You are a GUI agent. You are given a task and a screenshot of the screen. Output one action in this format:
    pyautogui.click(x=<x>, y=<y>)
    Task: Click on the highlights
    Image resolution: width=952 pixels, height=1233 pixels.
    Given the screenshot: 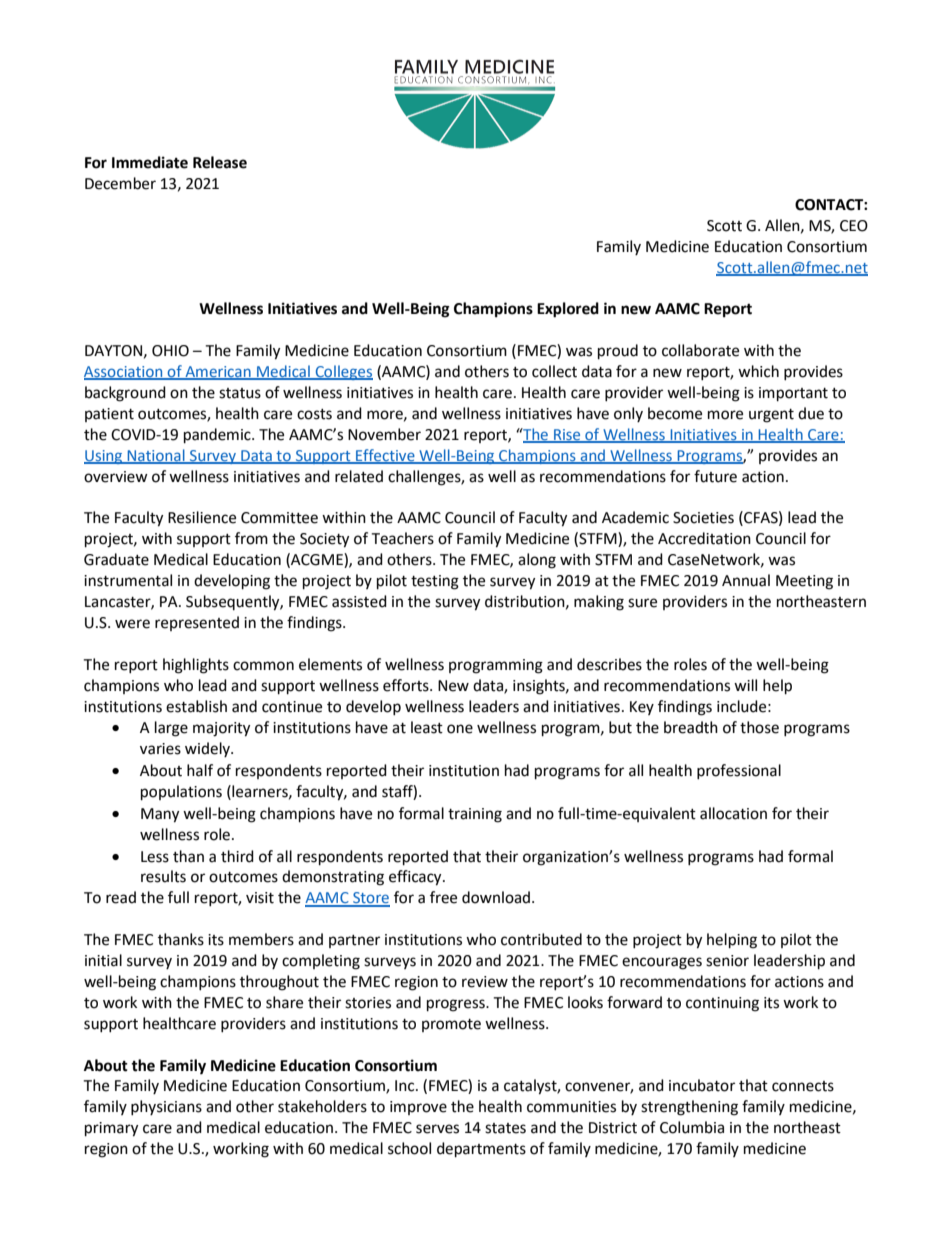 What is the action you would take?
    pyautogui.click(x=196, y=666)
